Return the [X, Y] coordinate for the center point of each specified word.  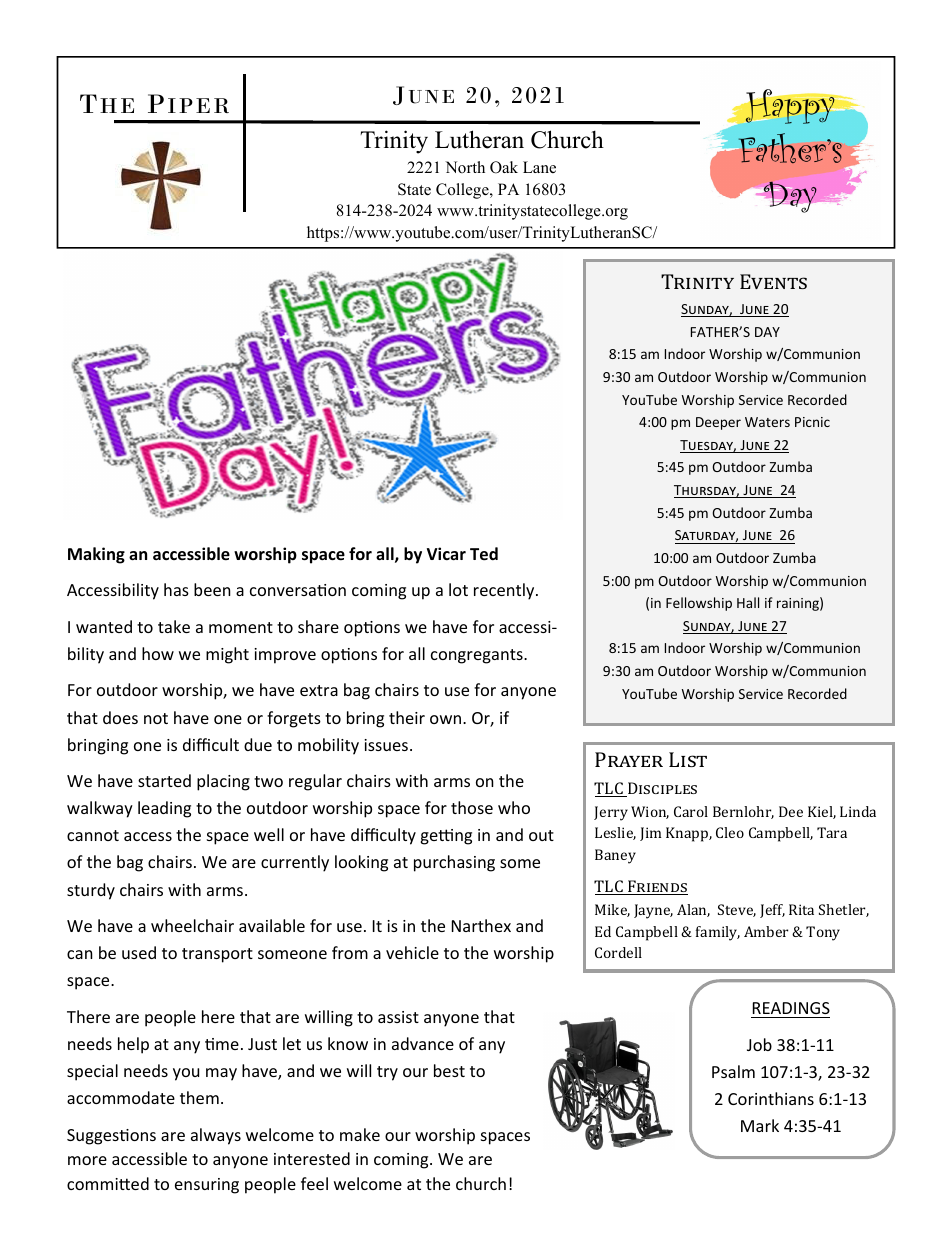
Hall [748, 602]
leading [164, 809]
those [472, 807]
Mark [760, 1125]
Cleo [730, 832]
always [216, 1136]
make [360, 1134]
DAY [767, 332]
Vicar [446, 553]
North [465, 167]
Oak [504, 167]
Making [96, 555]
